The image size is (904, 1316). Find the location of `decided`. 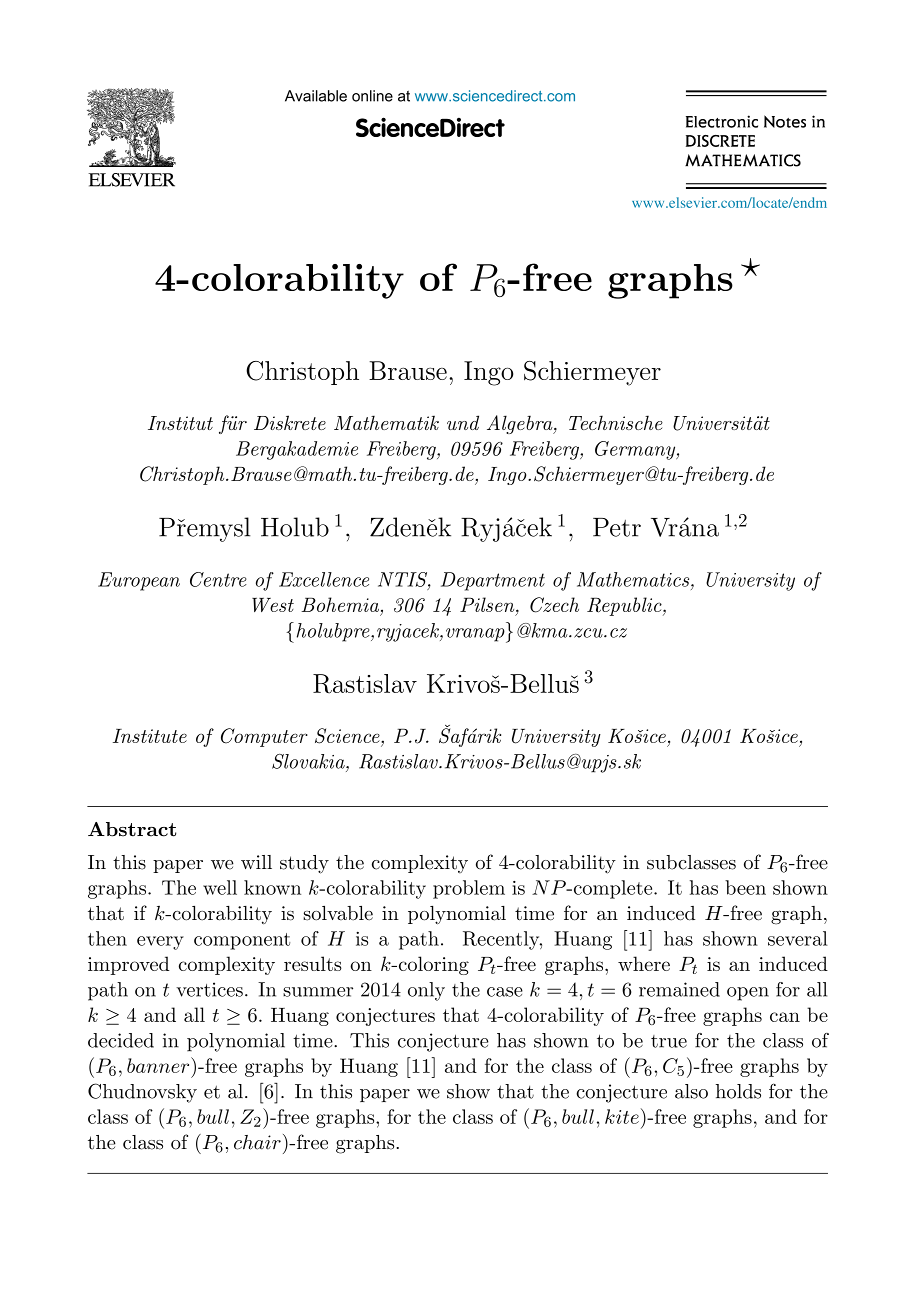

decided is located at coordinates (121, 1040).
